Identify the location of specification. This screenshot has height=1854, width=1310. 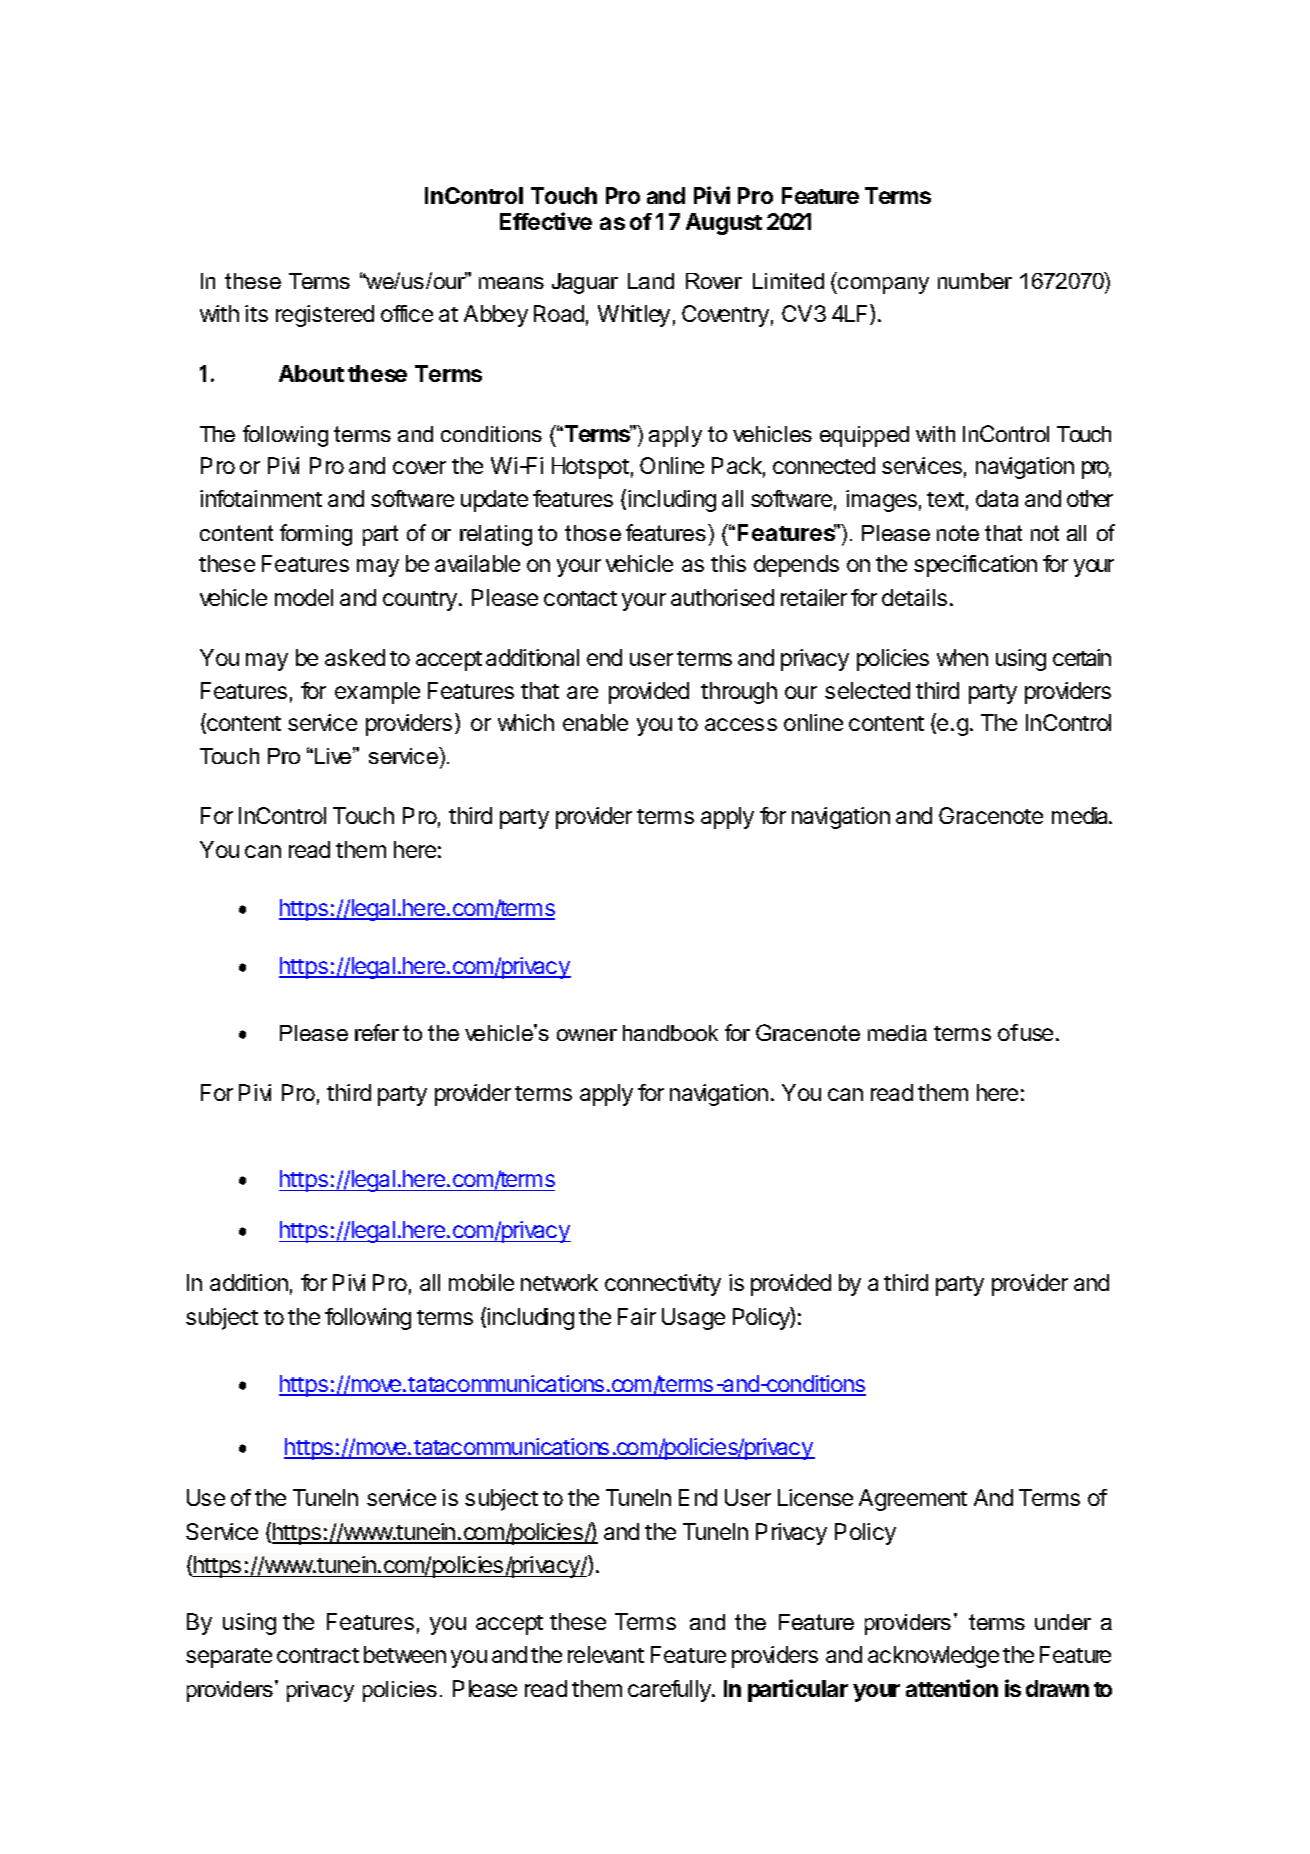
(975, 566).
